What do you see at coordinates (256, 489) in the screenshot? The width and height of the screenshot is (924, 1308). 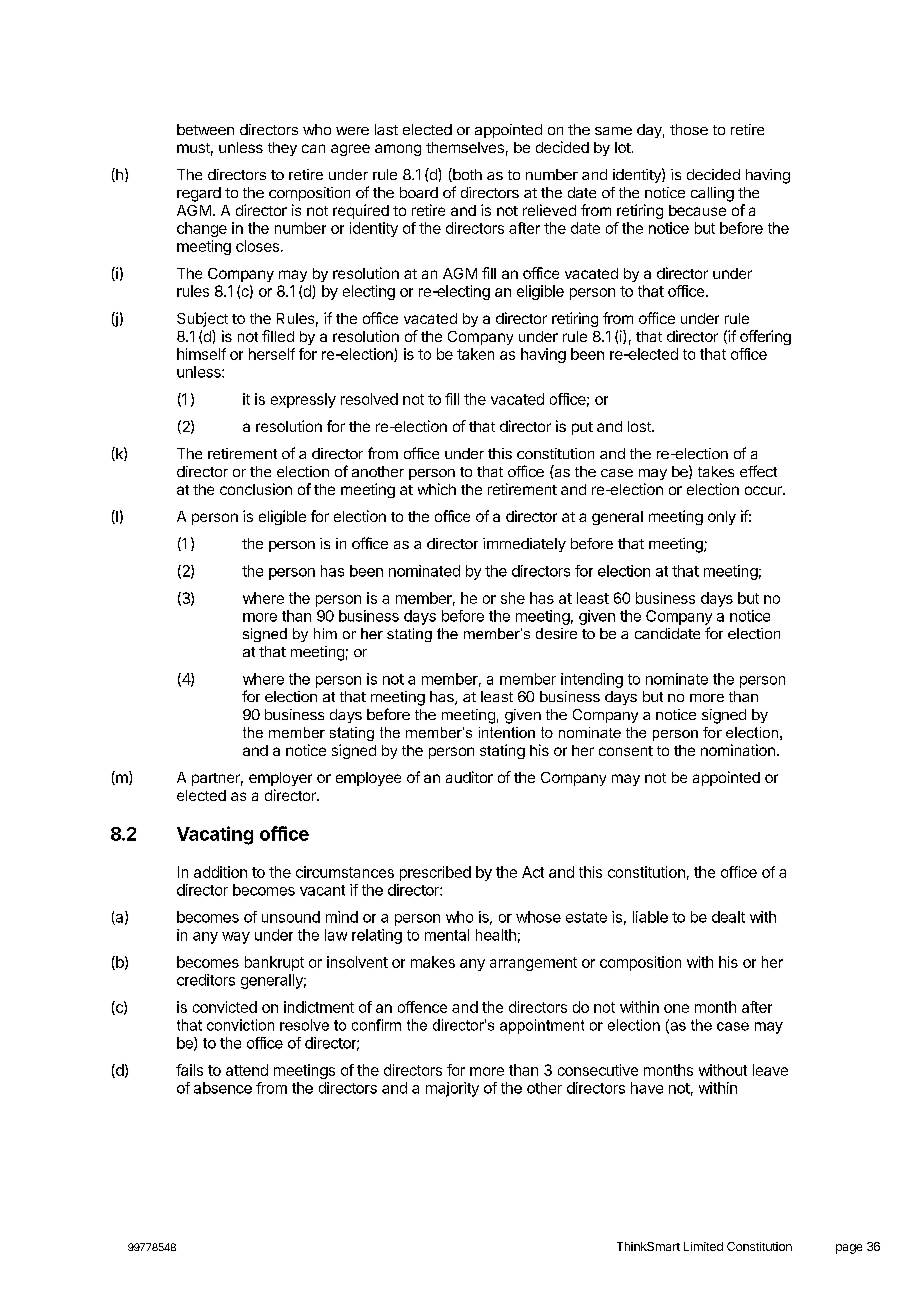 I see `conclusion` at bounding box center [256, 489].
